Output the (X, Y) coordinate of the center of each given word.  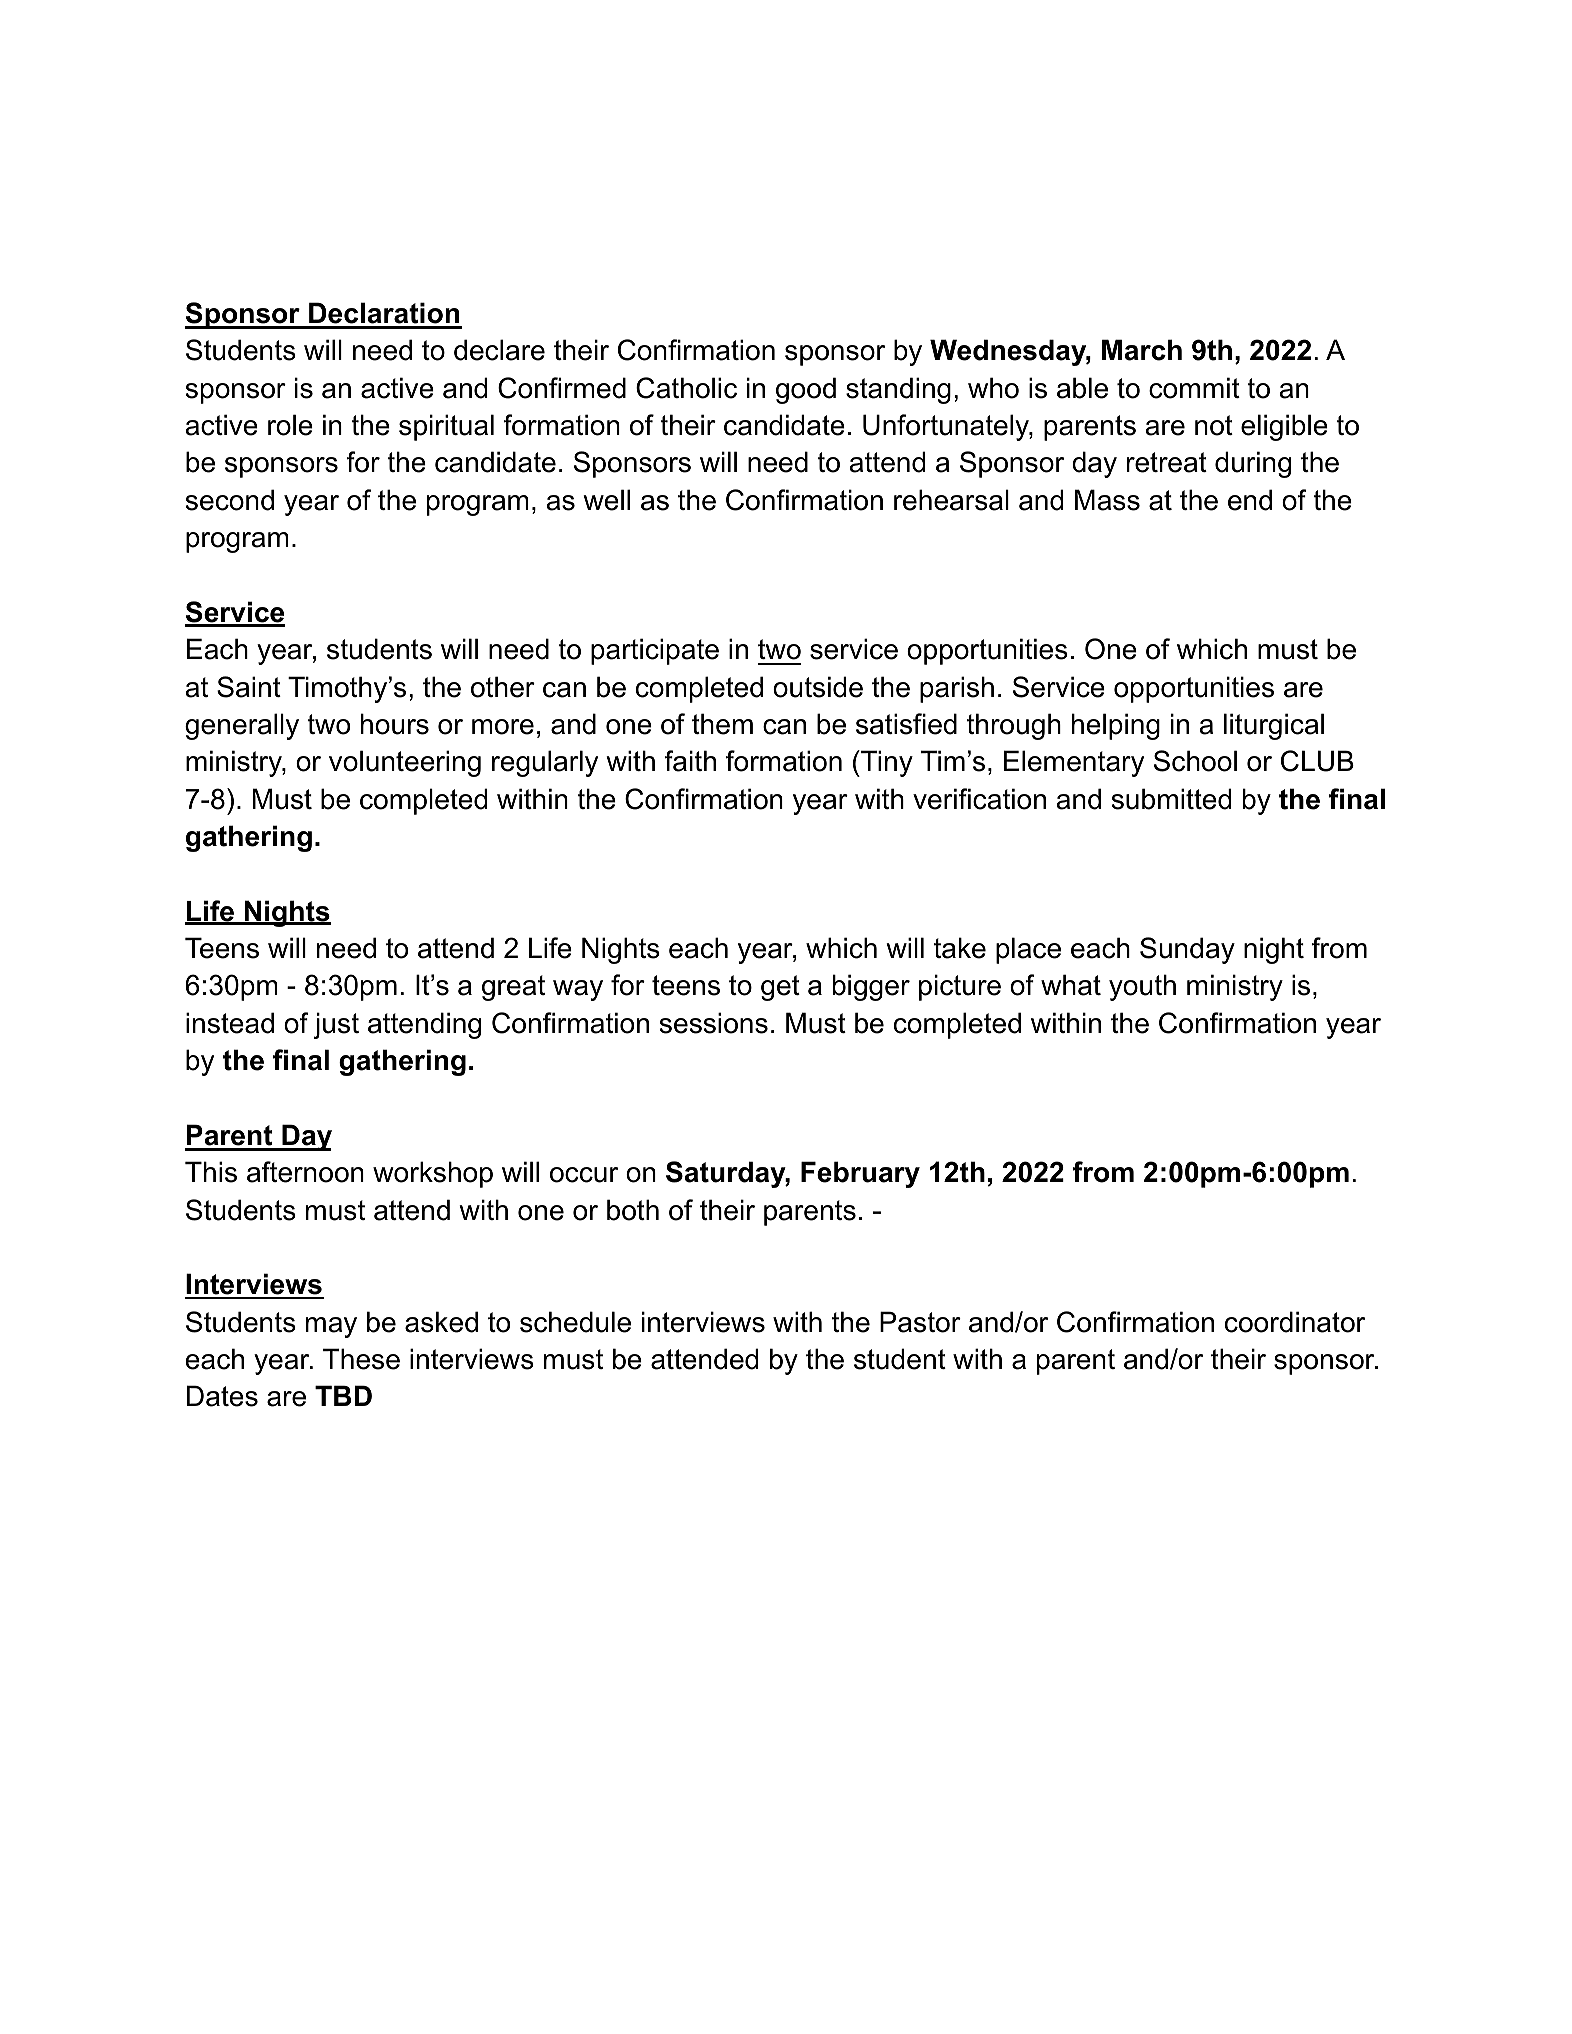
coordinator (1295, 1322)
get (780, 988)
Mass (1107, 500)
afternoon (305, 1172)
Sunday (1187, 950)
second (230, 500)
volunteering (405, 763)
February (860, 1174)
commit (1194, 388)
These (361, 1359)
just (336, 1025)
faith (690, 761)
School (1195, 761)
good (806, 390)
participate (655, 651)
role (290, 425)
